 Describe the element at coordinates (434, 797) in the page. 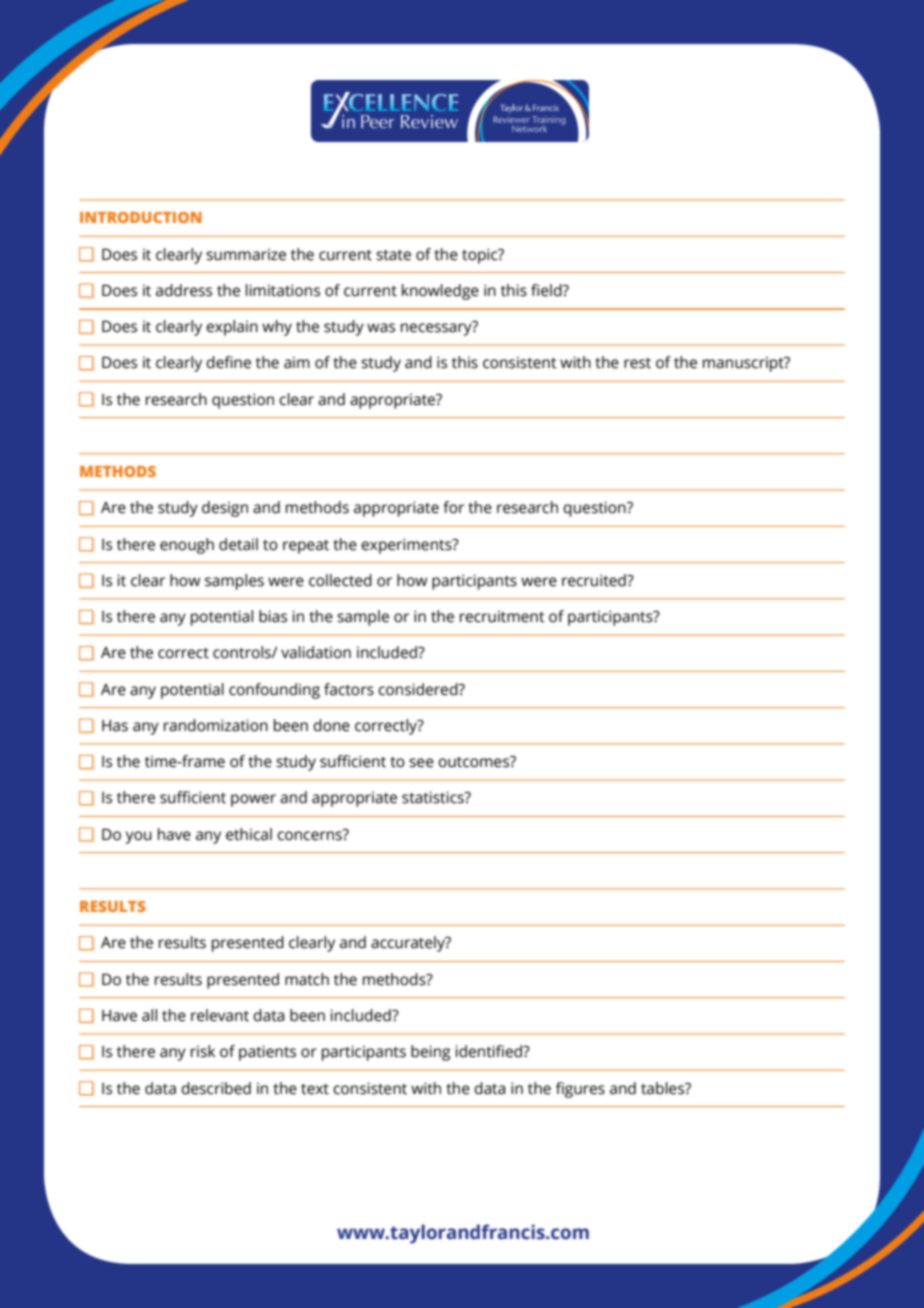

I see `statistics` at that location.
